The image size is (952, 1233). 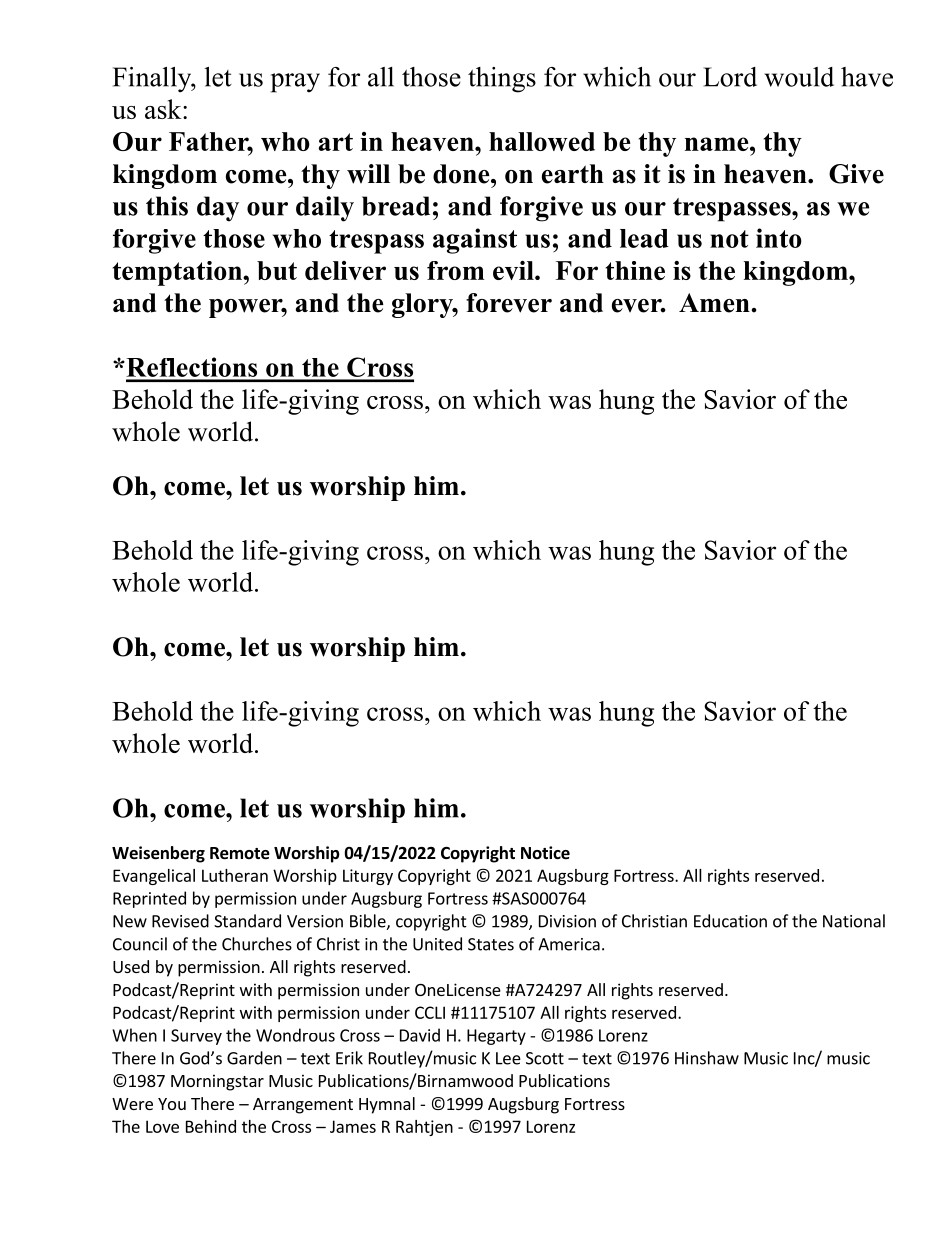 What do you see at coordinates (502, 80) in the page?
I see `things` at bounding box center [502, 80].
